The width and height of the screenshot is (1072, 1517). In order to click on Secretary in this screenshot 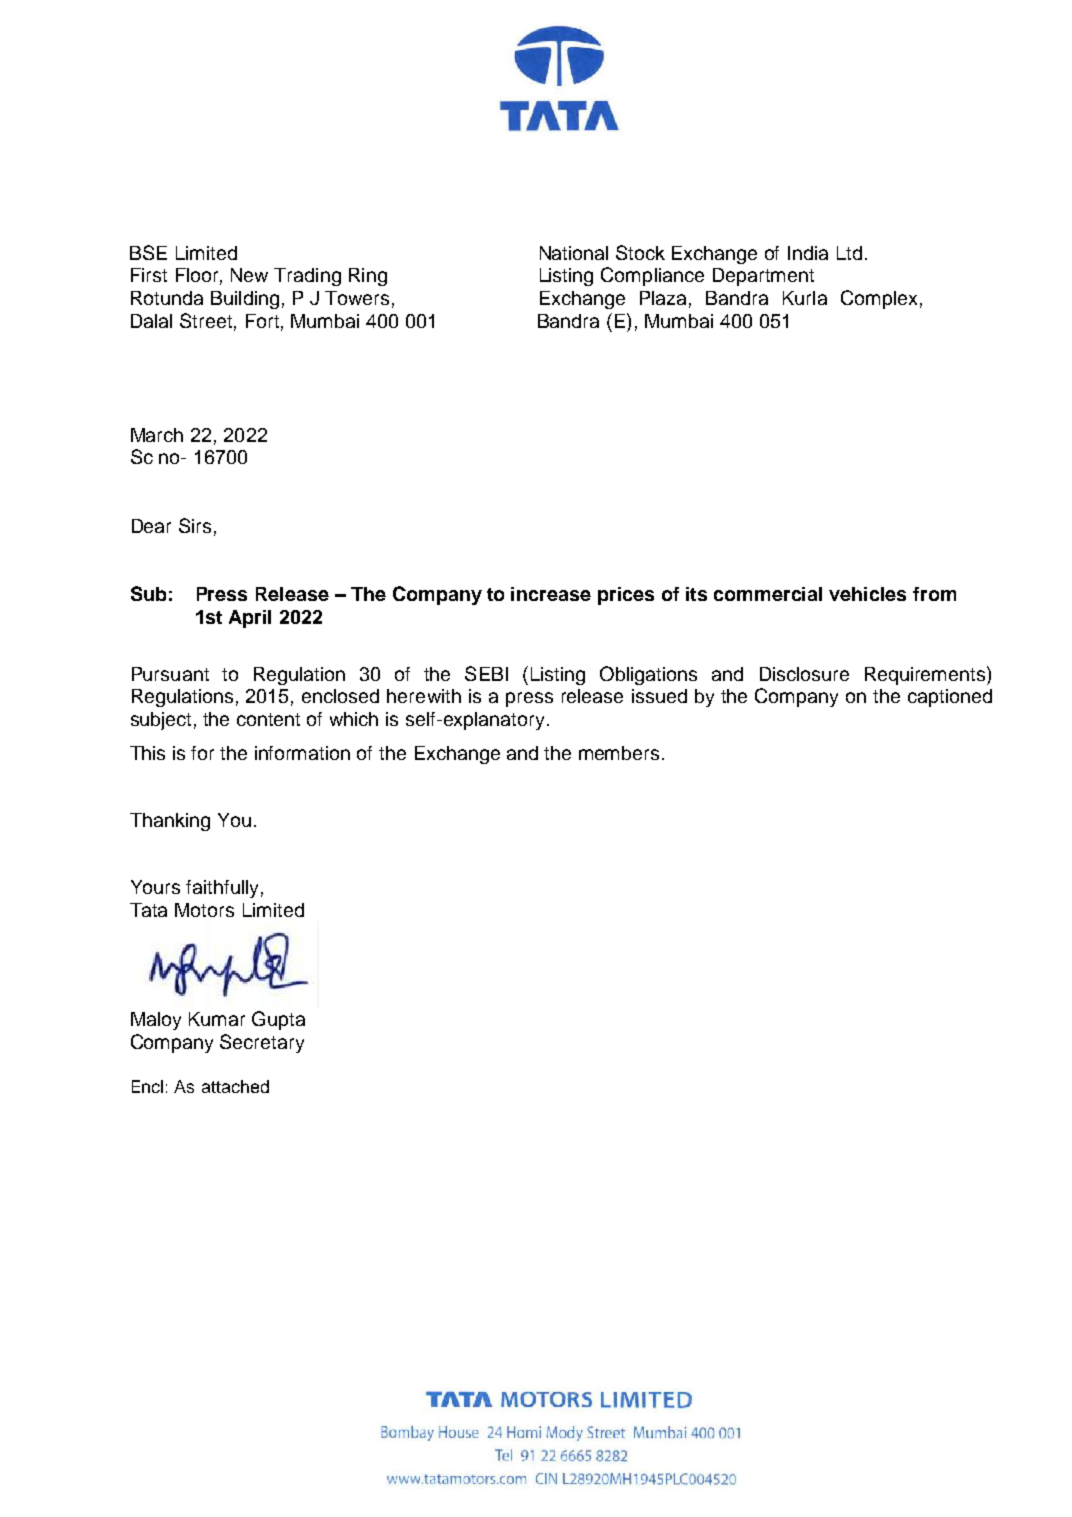, I will do `click(262, 1043)`.
